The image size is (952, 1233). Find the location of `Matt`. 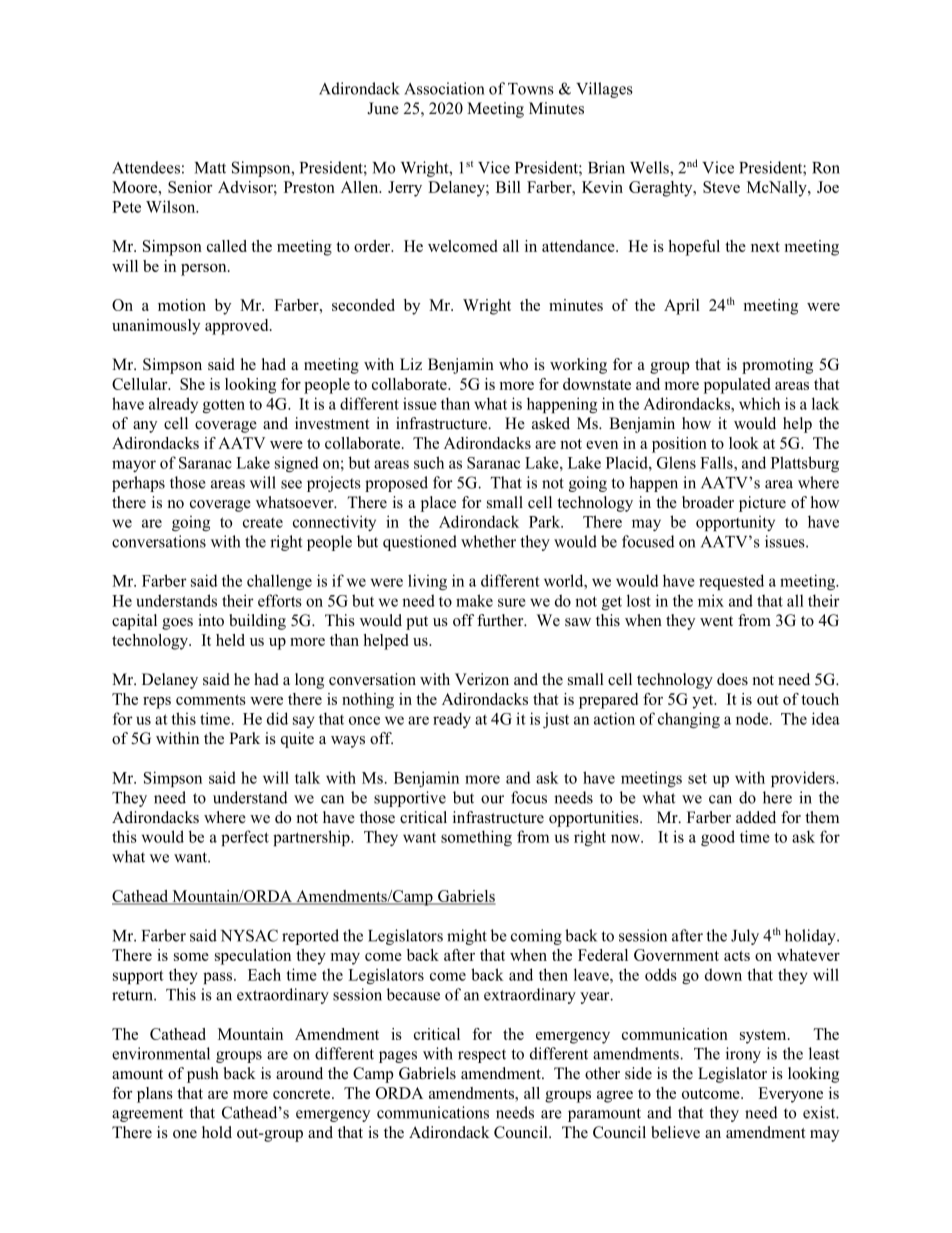

Matt is located at coordinates (210, 168).
